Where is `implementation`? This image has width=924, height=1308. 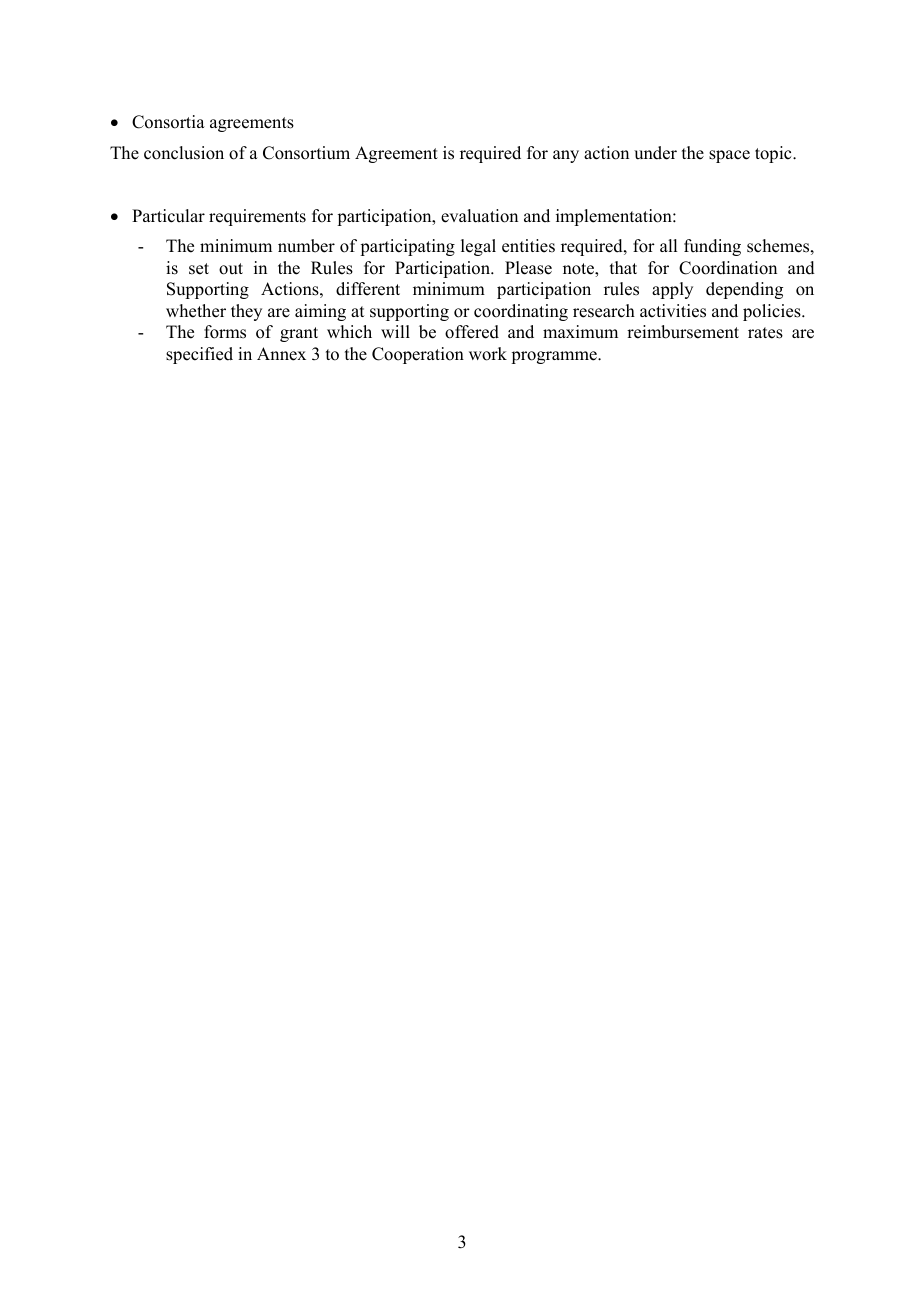 implementation is located at coordinates (615, 217).
